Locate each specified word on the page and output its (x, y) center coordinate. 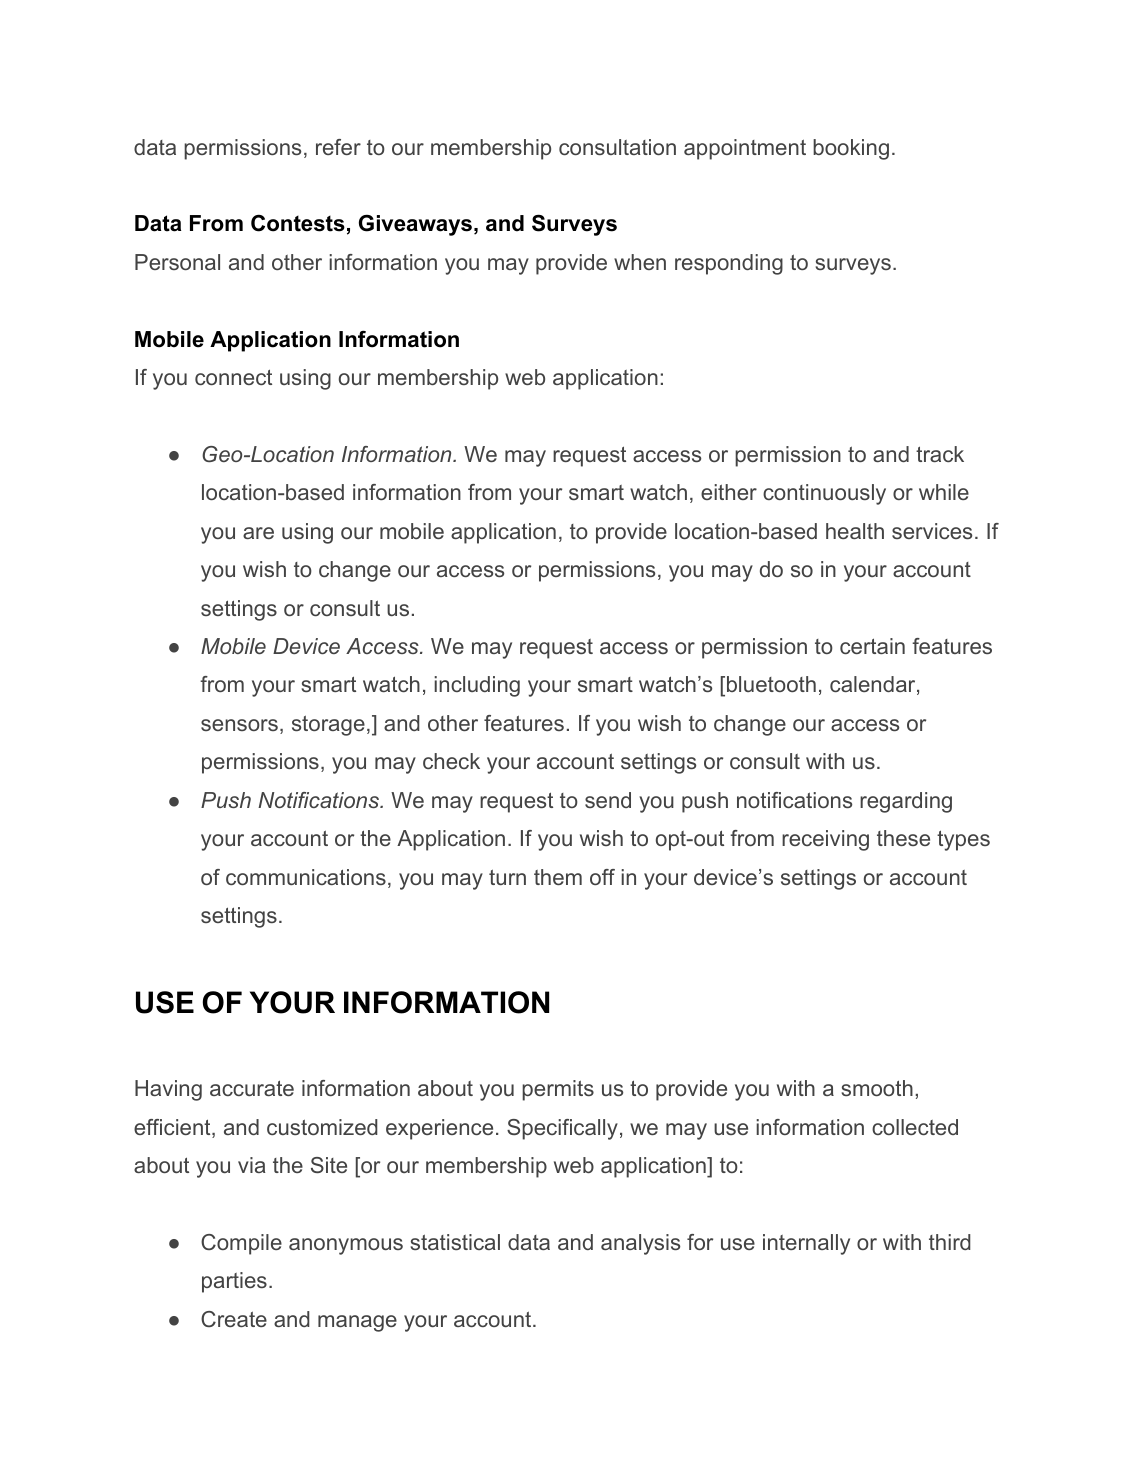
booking (851, 149)
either (729, 492)
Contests (298, 223)
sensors (239, 725)
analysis (640, 1244)
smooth (877, 1088)
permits (558, 1090)
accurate (252, 1088)
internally (806, 1244)
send (608, 800)
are (258, 533)
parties (234, 1282)
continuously (824, 494)
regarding (906, 802)
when (640, 262)
